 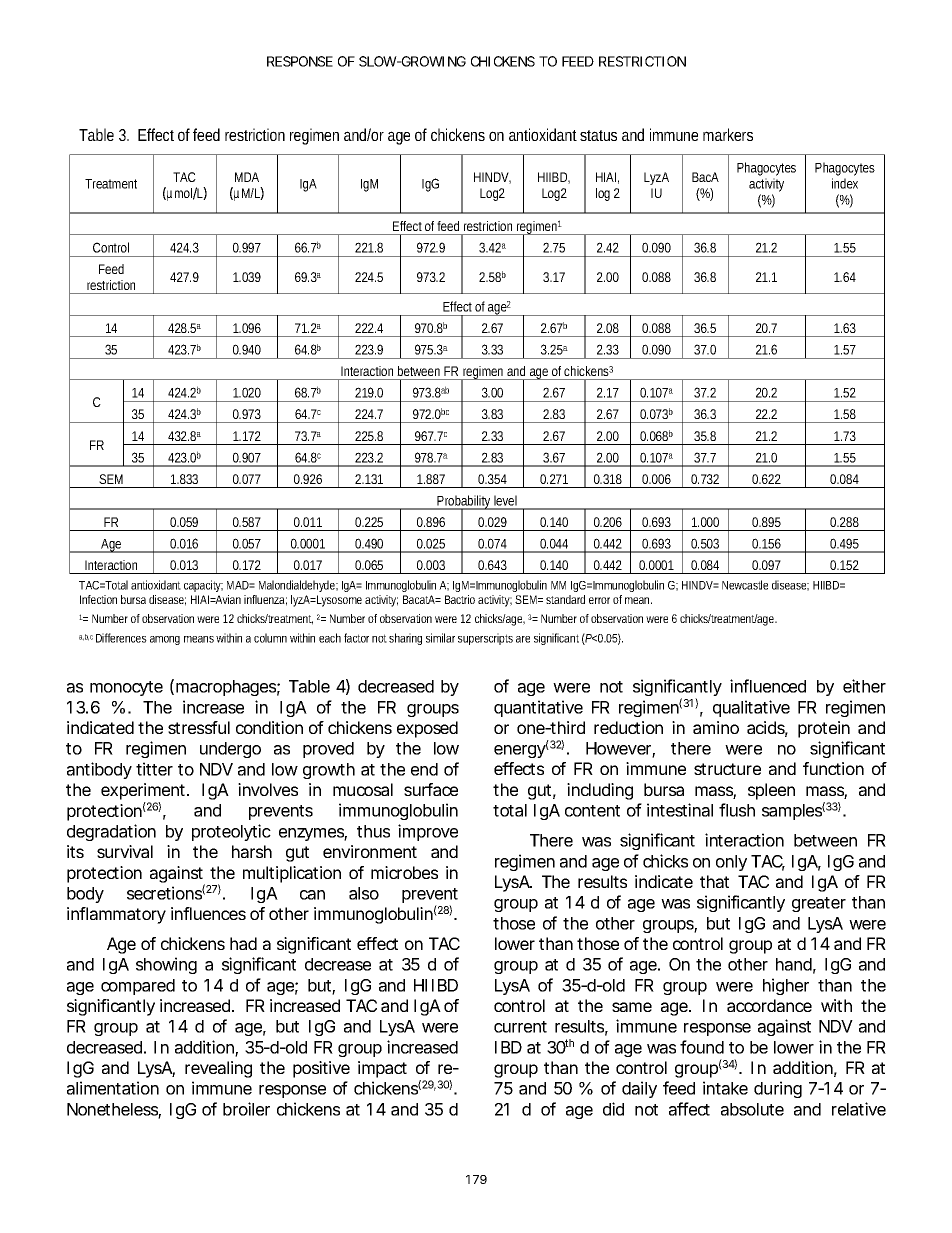 I want to click on revealing, so click(x=218, y=1069).
